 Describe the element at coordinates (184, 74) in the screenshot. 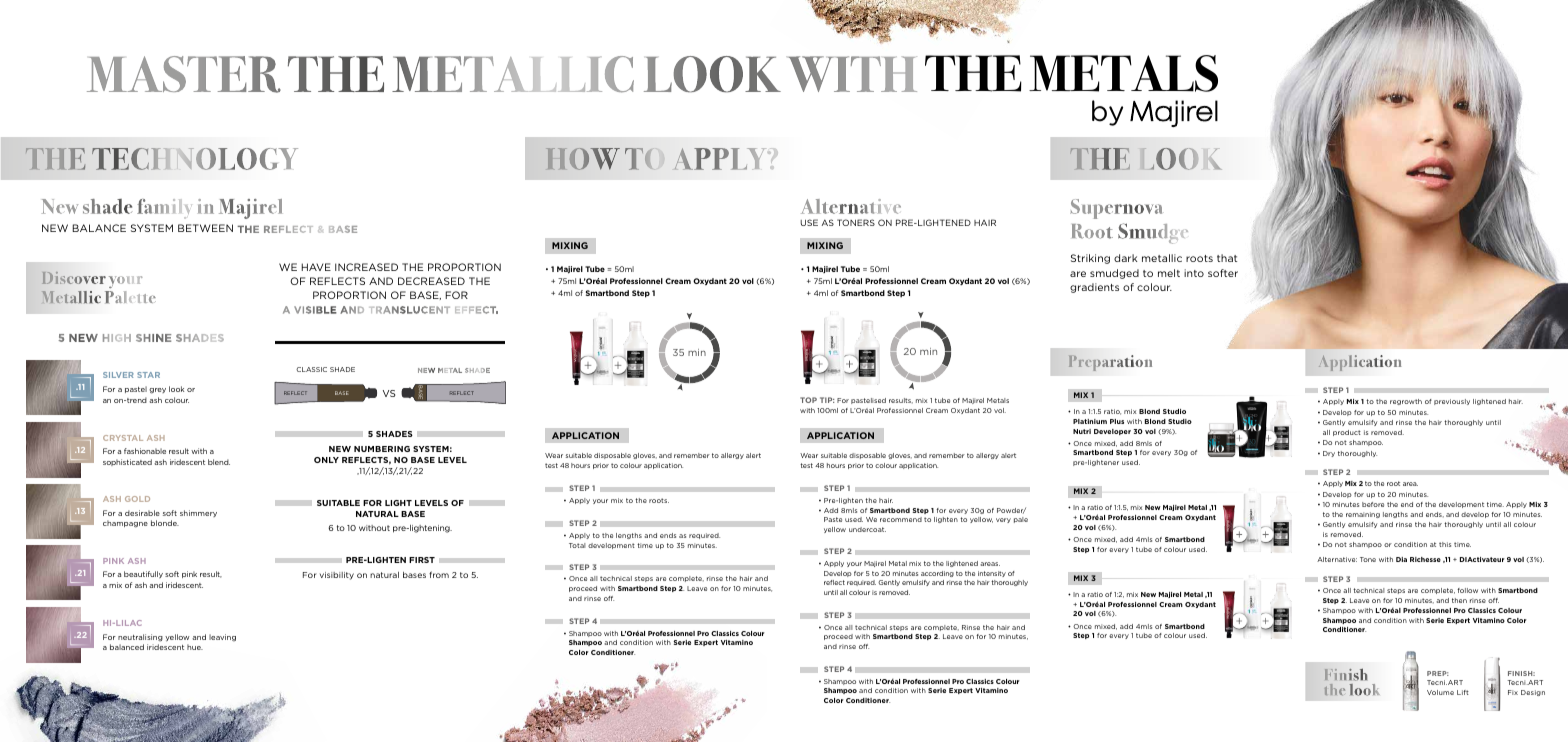

I see `MASTER` at that location.
